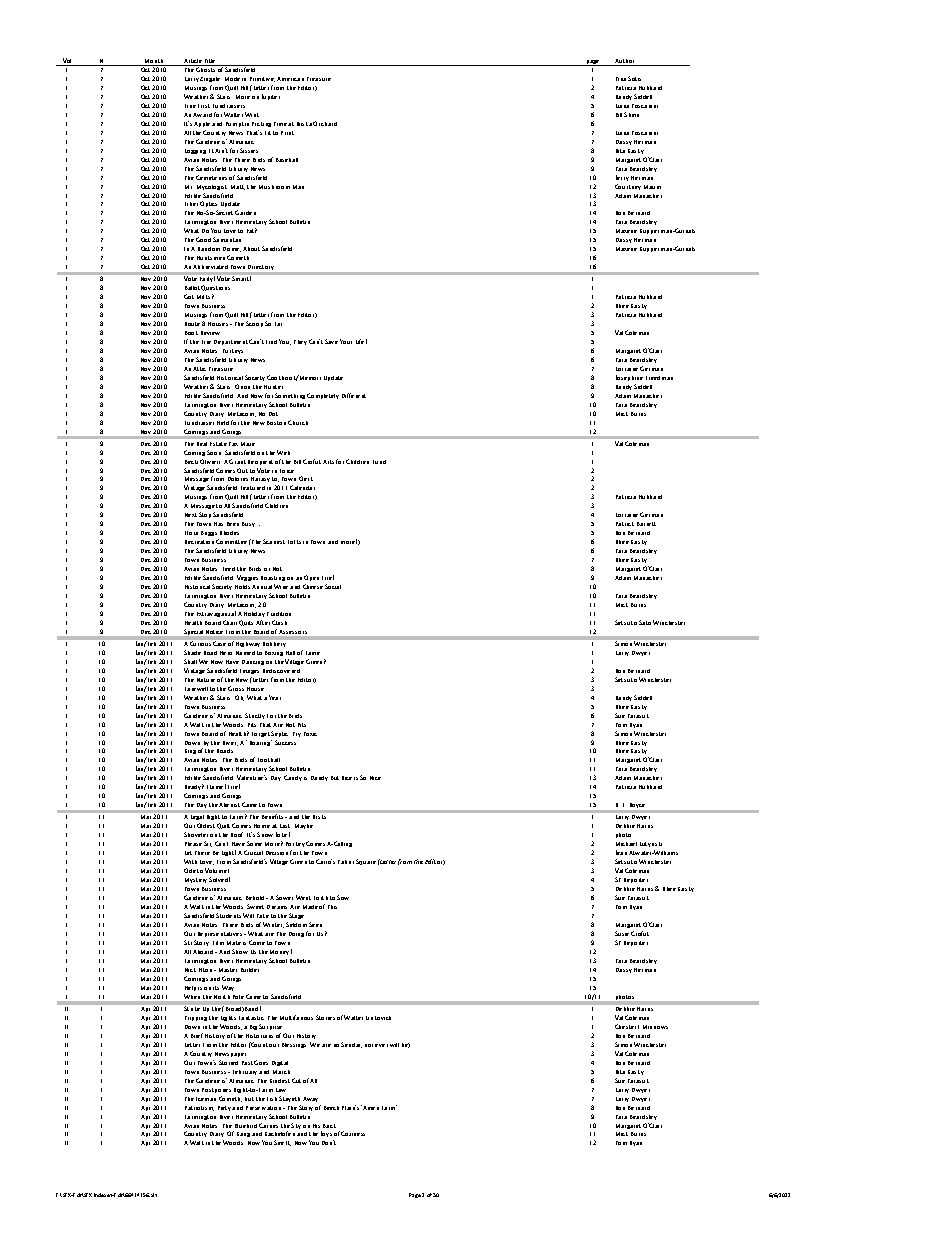 The image size is (952, 1233). What do you see at coordinates (221, 934) in the screenshot?
I see `Representatives` at bounding box center [221, 934].
